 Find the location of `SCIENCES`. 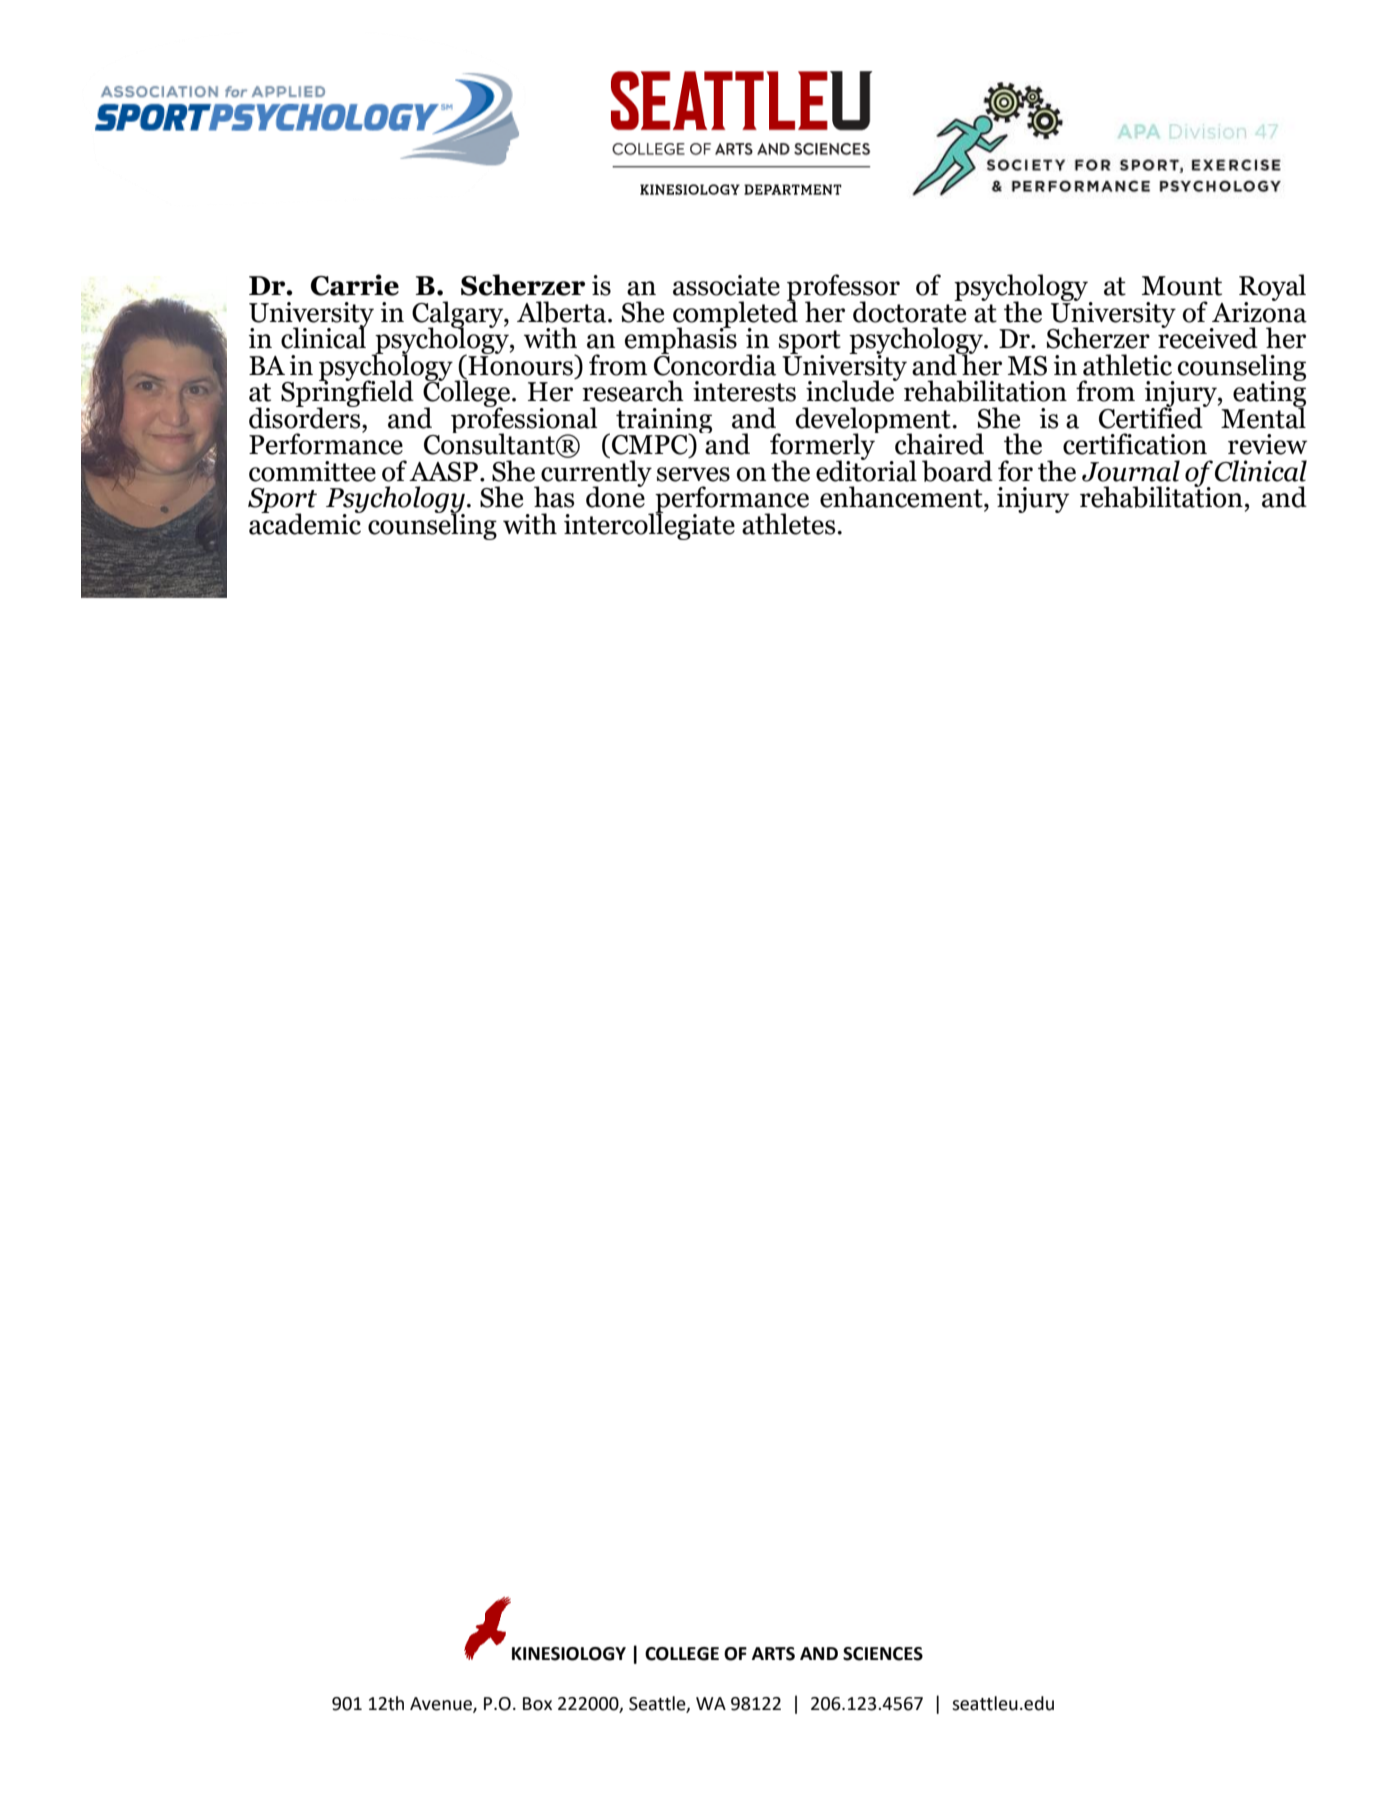

SCIENCES is located at coordinates (883, 1654).
